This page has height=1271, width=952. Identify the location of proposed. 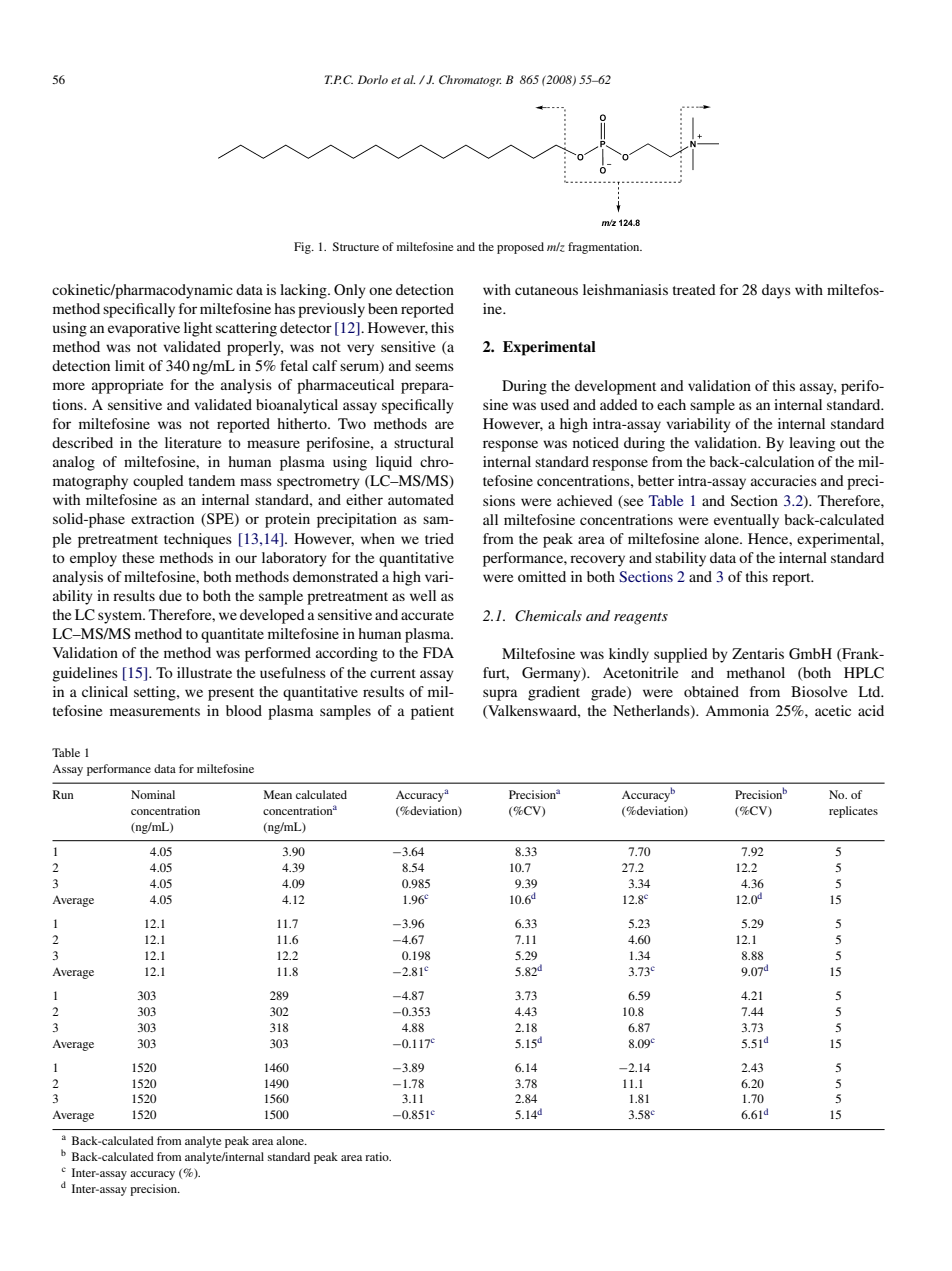
(520, 248).
